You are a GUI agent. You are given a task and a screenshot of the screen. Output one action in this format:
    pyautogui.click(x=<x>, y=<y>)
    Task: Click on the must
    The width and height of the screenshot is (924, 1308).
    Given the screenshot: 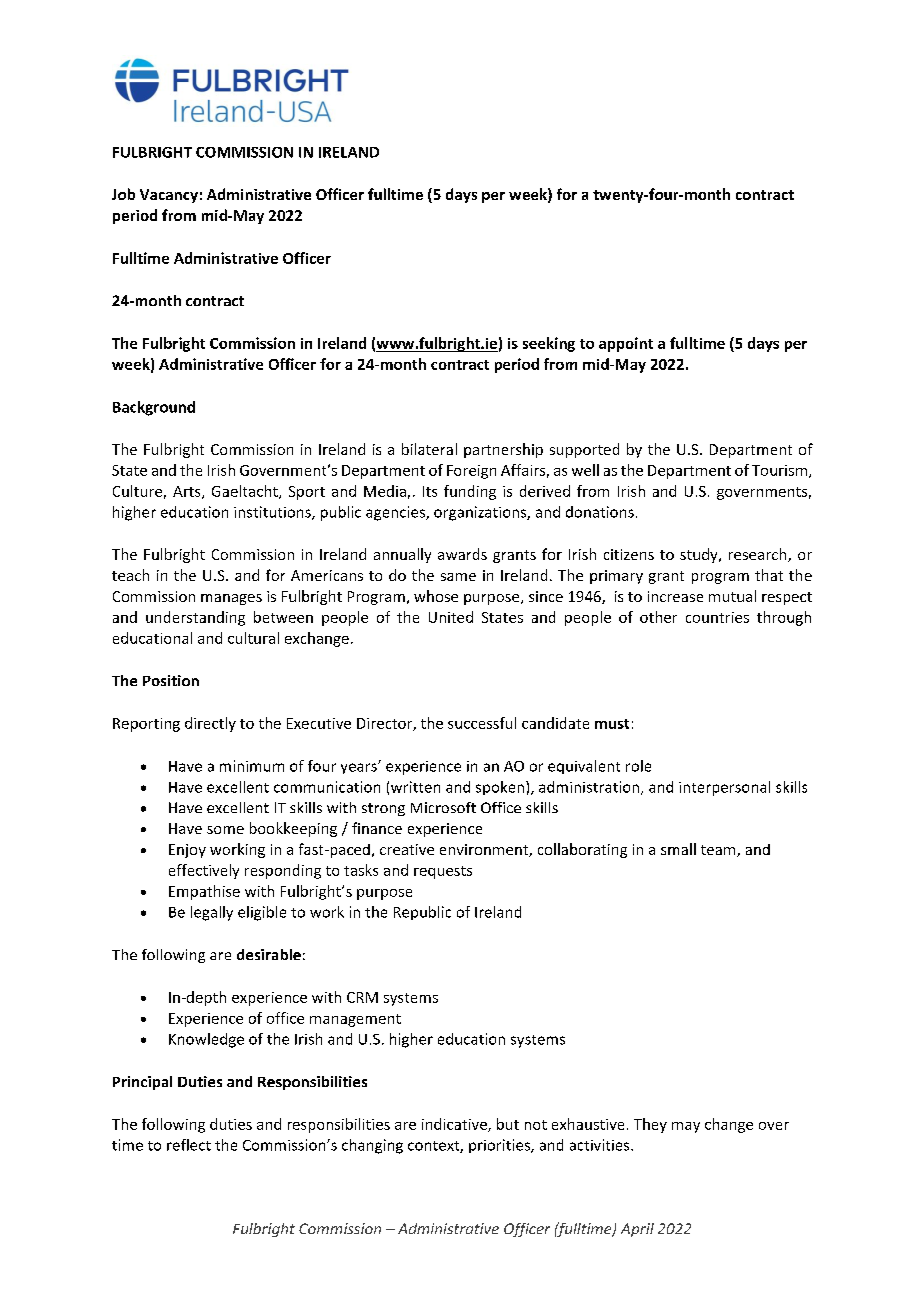 What is the action you would take?
    pyautogui.click(x=612, y=724)
